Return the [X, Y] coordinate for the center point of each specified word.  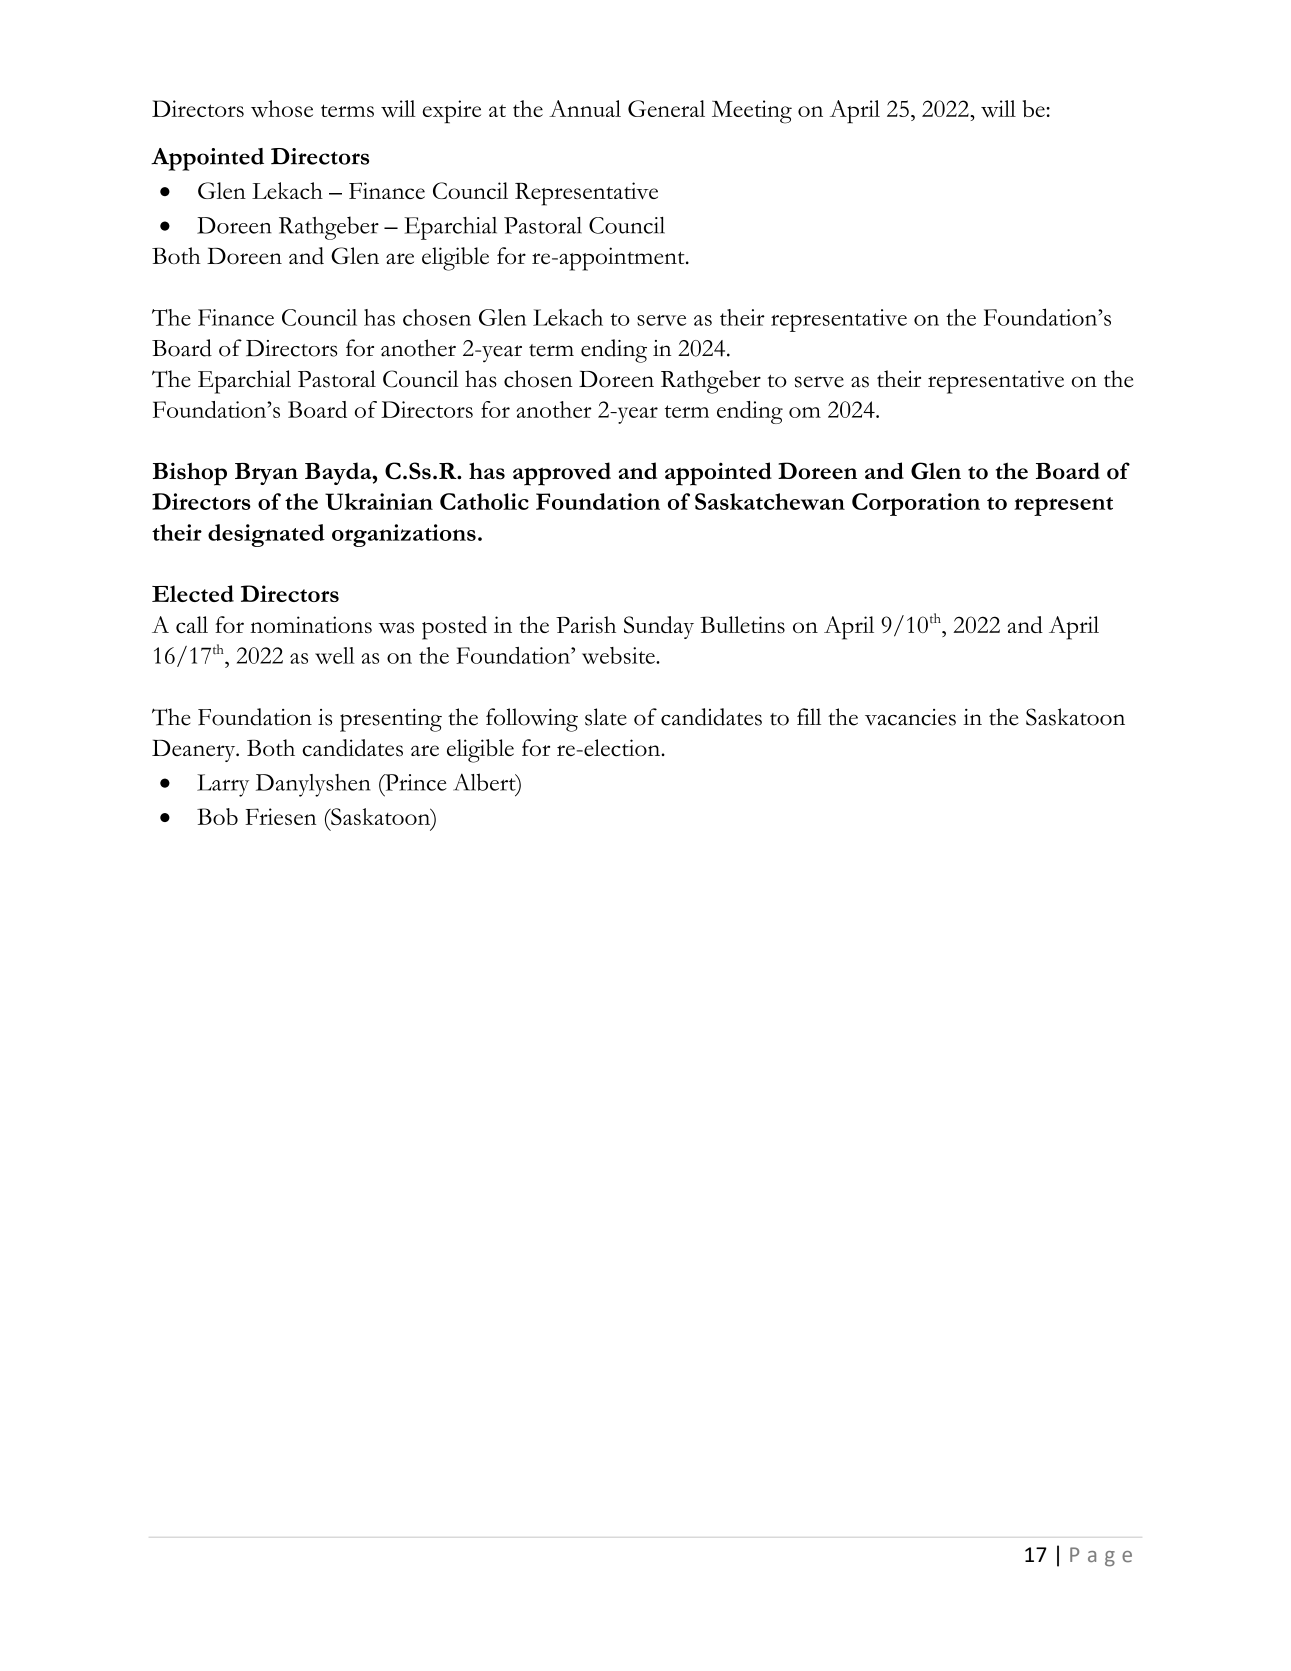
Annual [585, 108]
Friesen [280, 816]
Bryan [266, 474]
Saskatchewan [770, 501]
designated [266, 535]
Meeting [752, 112]
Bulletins [742, 624]
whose [282, 108]
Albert [485, 783]
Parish [586, 624]
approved [562, 474]
